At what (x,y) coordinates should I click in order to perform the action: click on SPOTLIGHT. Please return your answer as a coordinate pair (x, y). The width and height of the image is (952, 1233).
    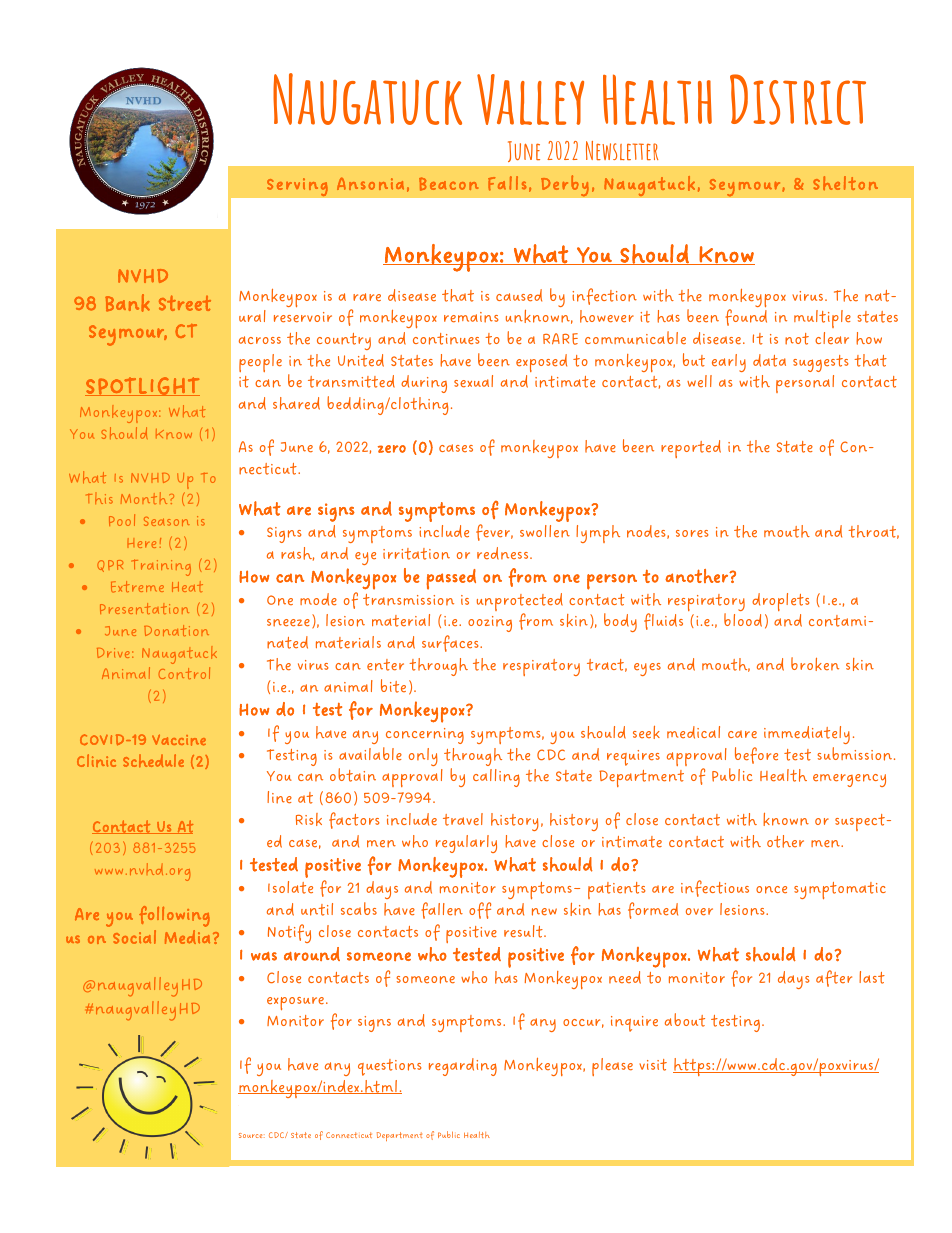
    Looking at the image, I should click on (142, 386).
